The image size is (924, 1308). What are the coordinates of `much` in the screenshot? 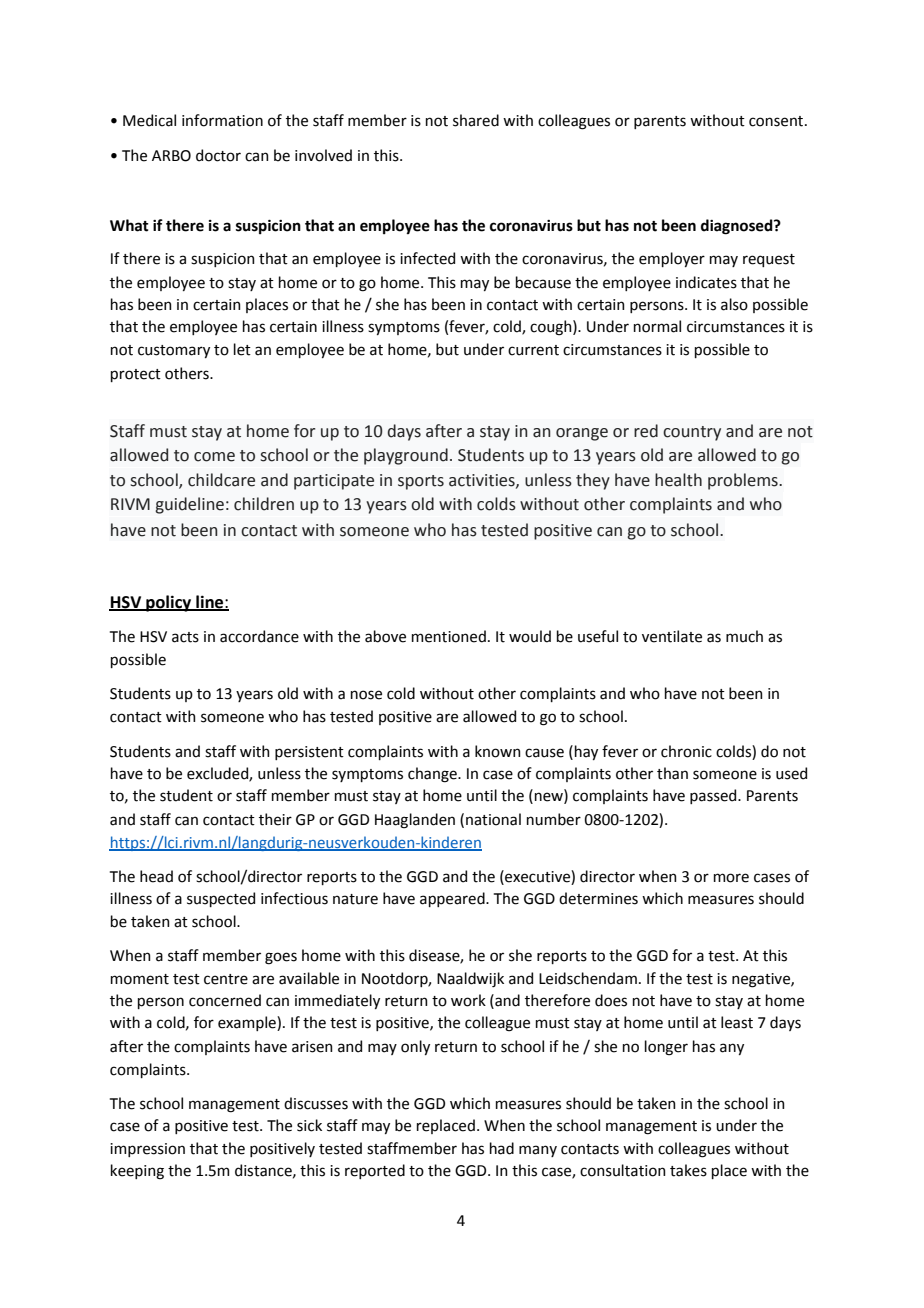 It's located at (744, 636).
